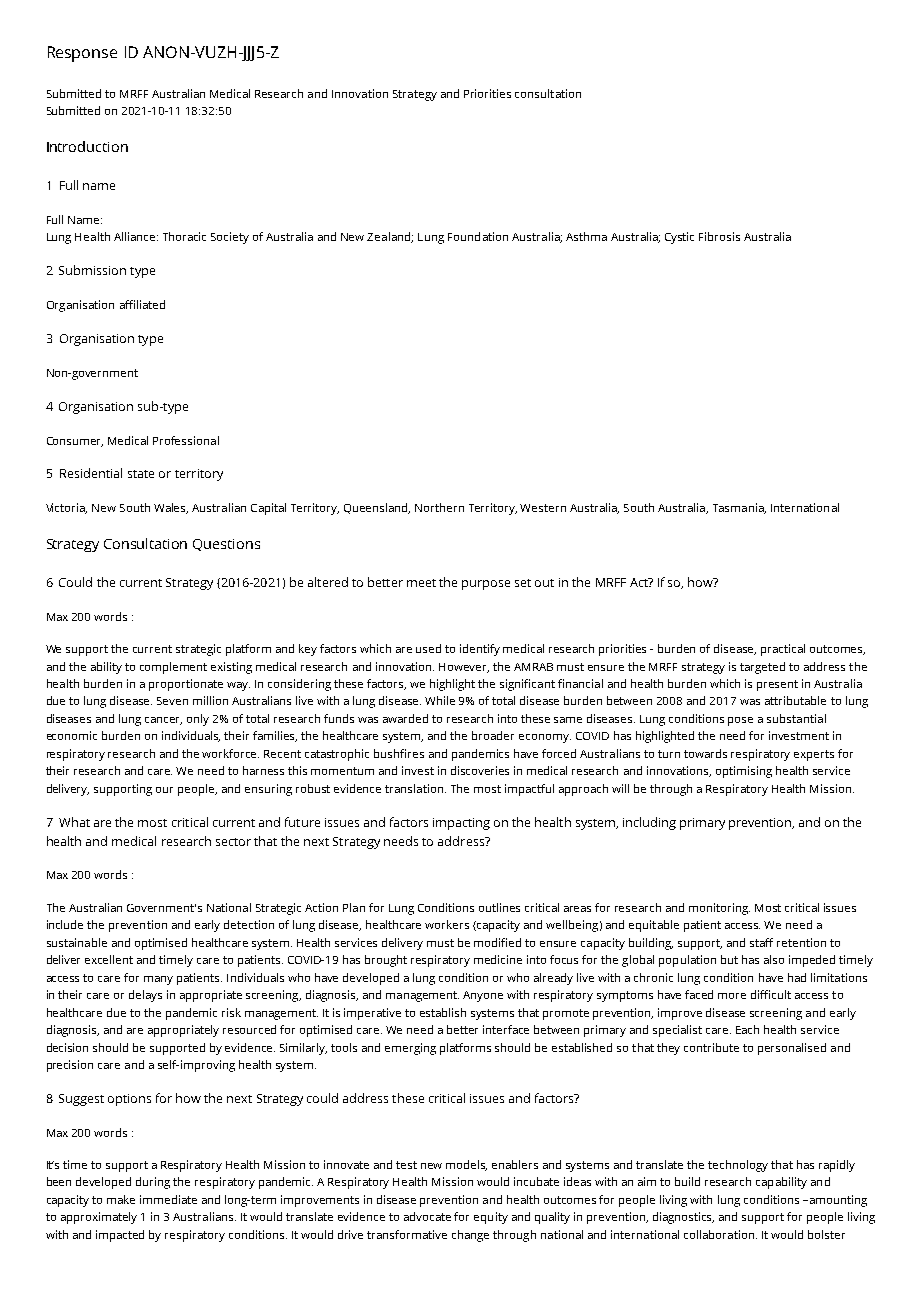 This screenshot has width=924, height=1308. Describe the element at coordinates (173, 668) in the screenshot. I see `complement` at that location.
